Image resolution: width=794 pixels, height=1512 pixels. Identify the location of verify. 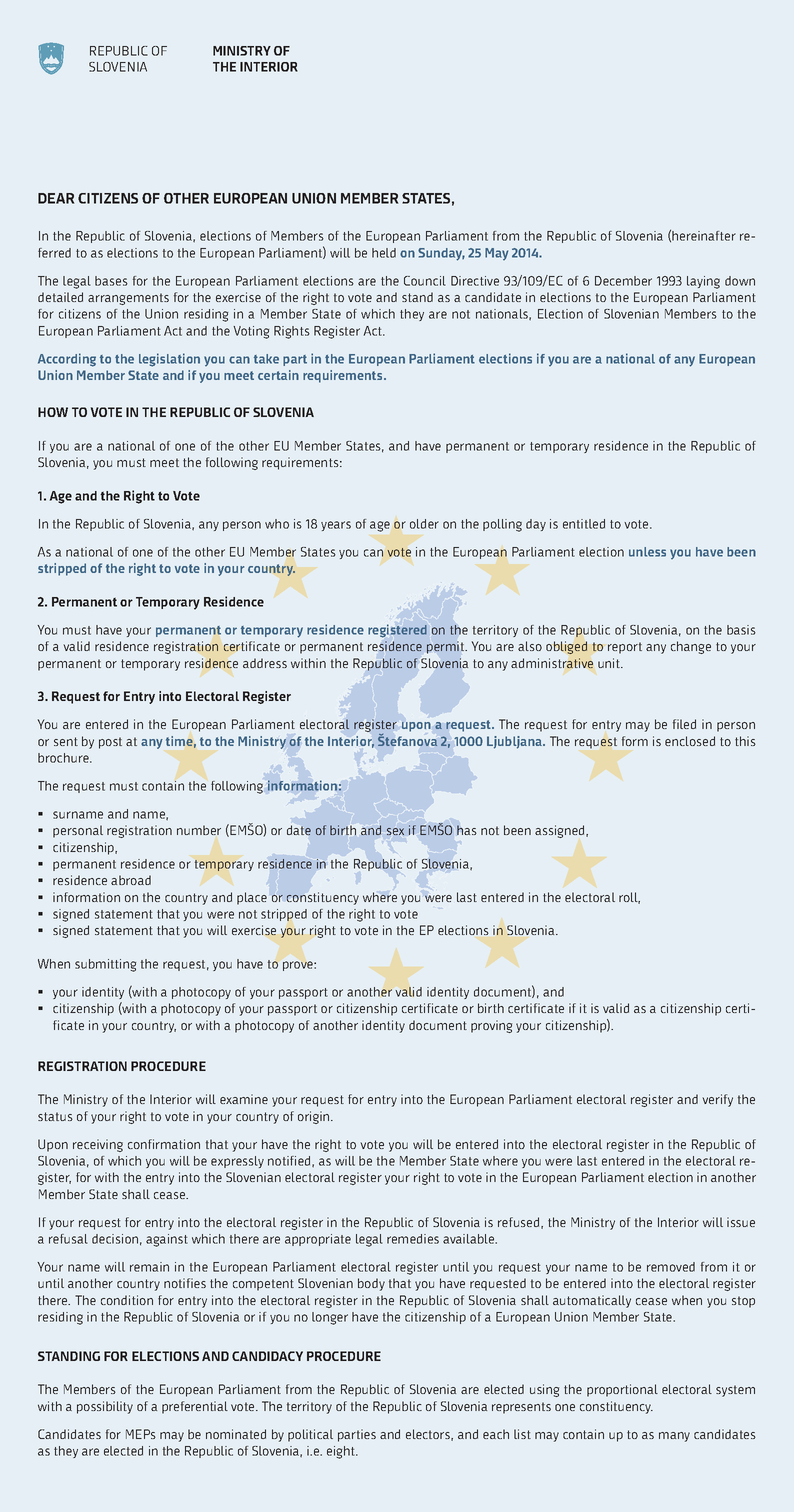
(717, 1100).
